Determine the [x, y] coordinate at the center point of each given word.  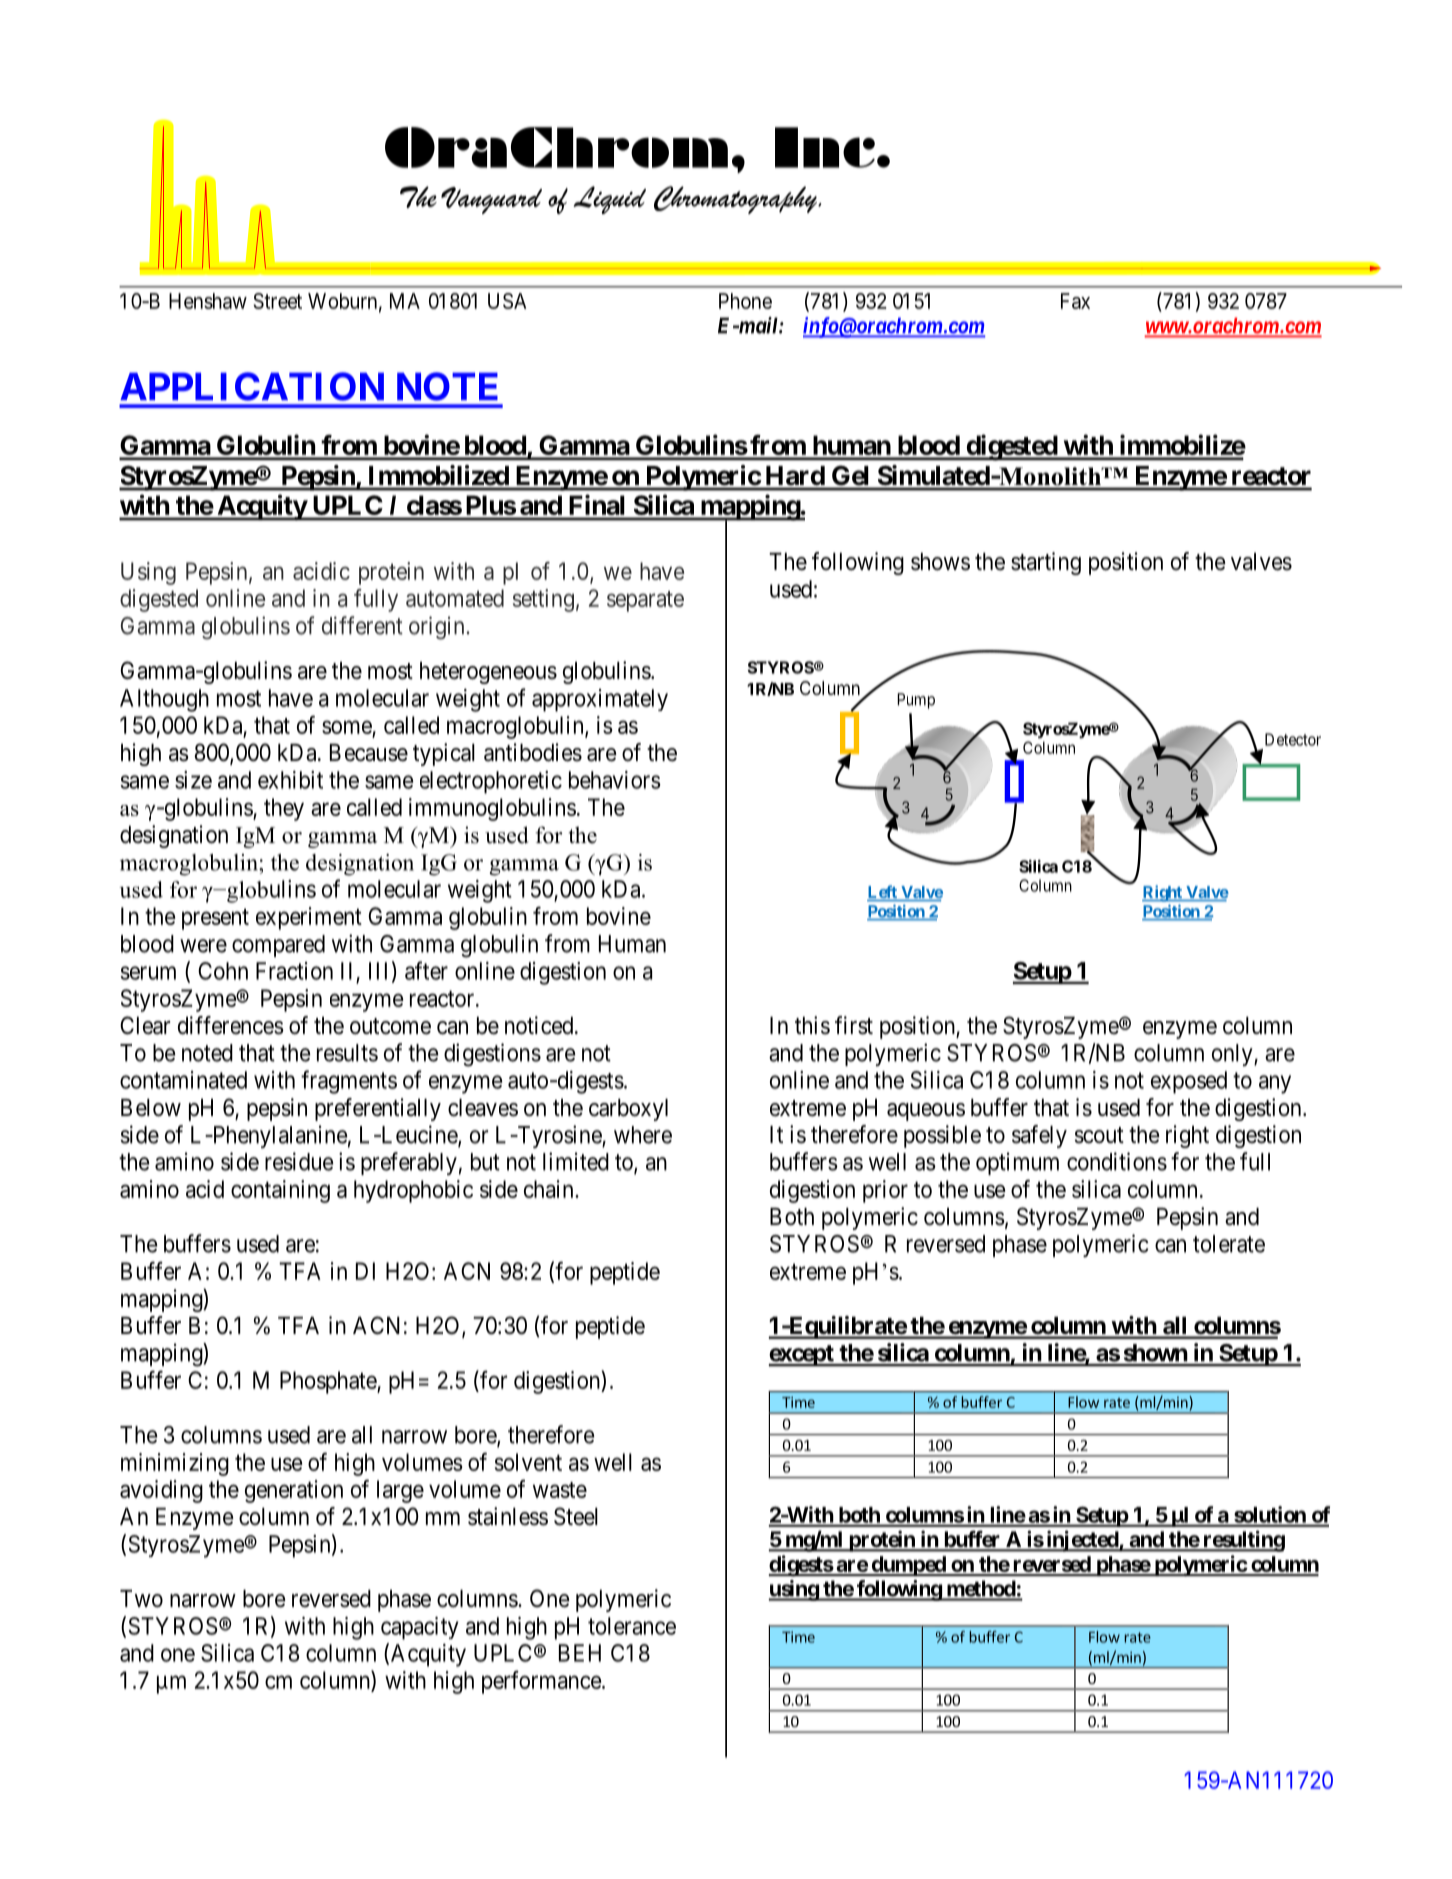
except [802, 1356]
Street [277, 301]
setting [543, 600]
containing [280, 1191]
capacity [419, 1628]
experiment [309, 918]
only [1233, 1055]
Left [883, 893]
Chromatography [736, 200]
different [362, 625]
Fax [1075, 301]
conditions [1117, 1161]
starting [1046, 563]
